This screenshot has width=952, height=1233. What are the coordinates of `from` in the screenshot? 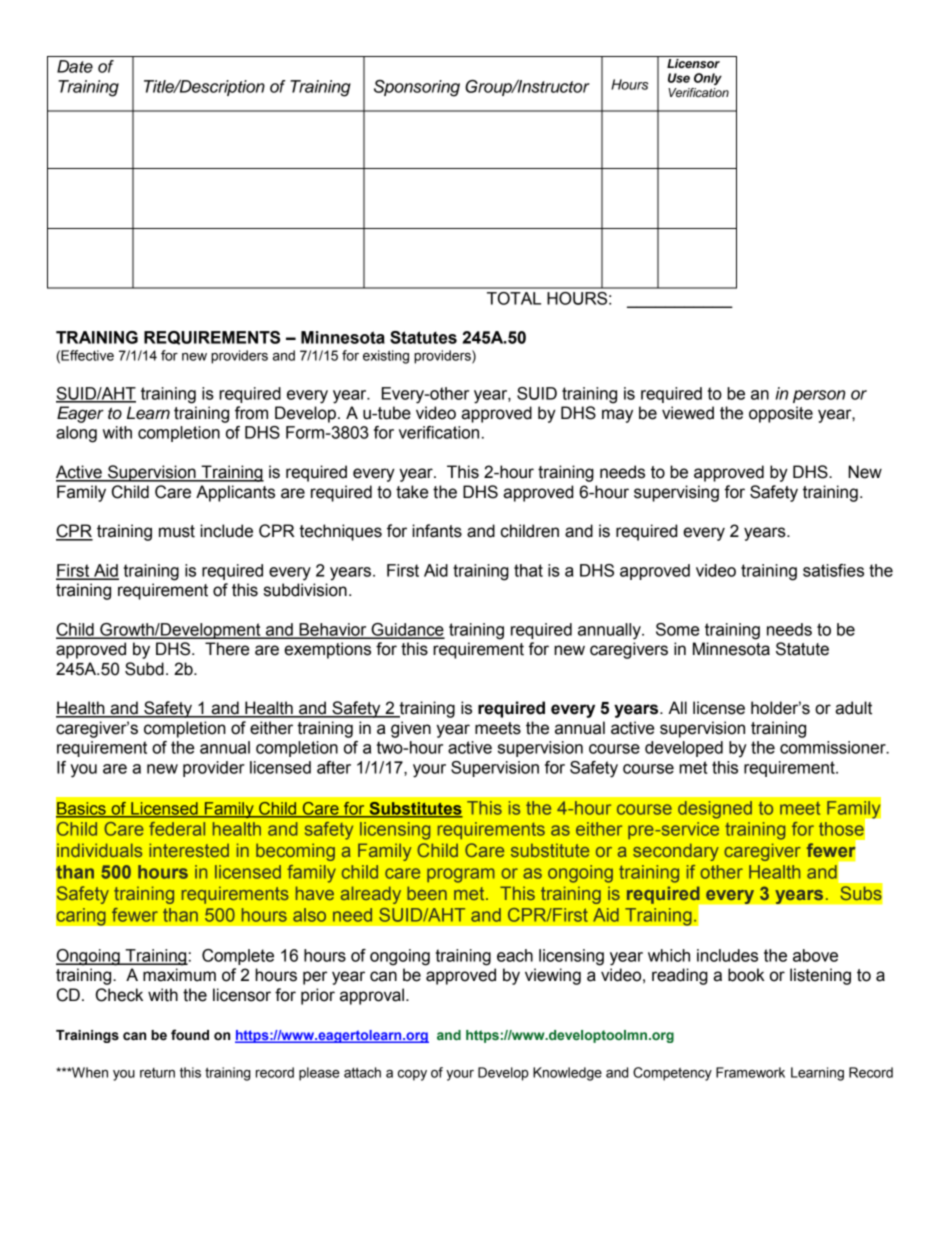 It's located at (251, 413).
